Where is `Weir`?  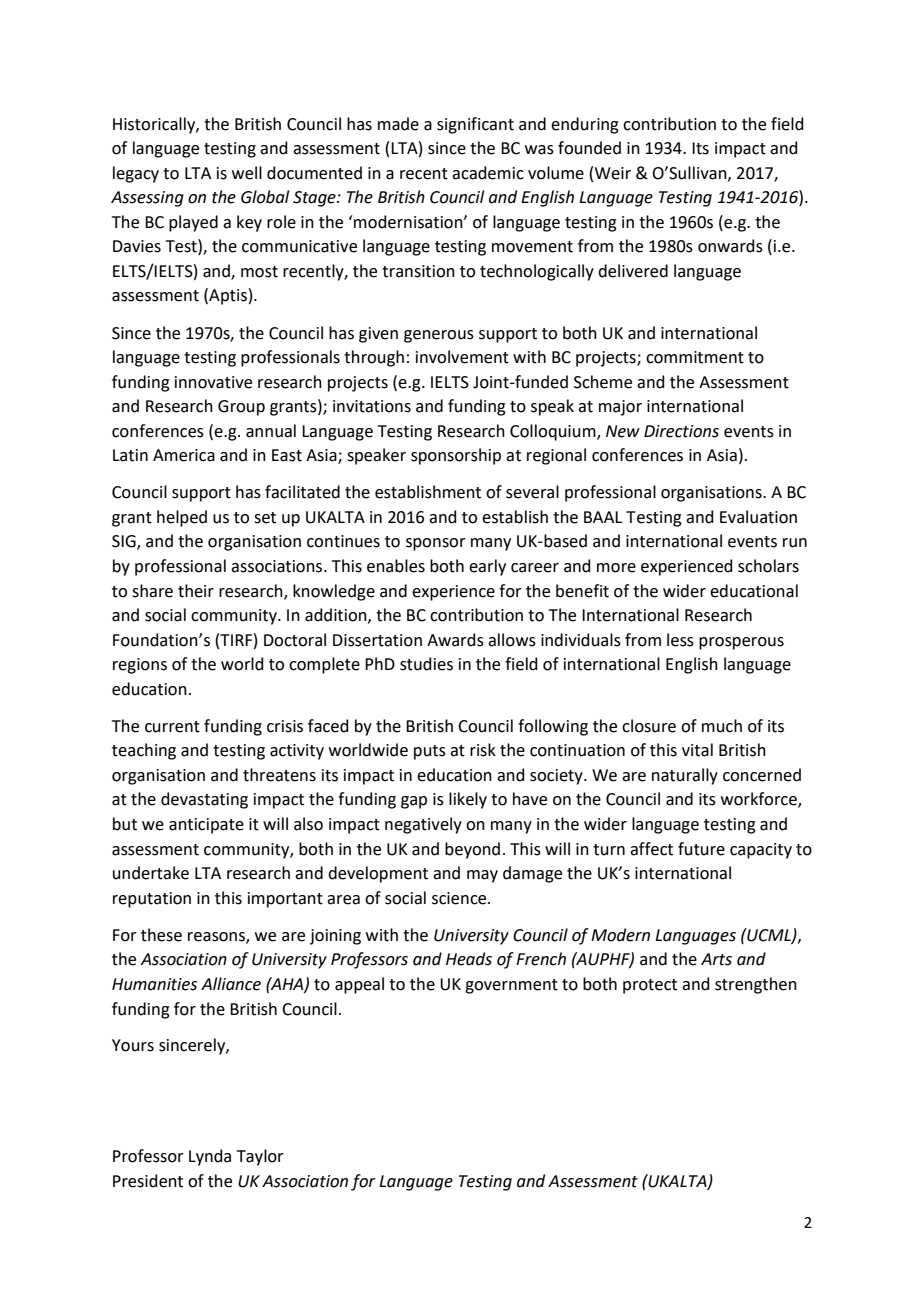 Weir is located at coordinates (613, 173).
